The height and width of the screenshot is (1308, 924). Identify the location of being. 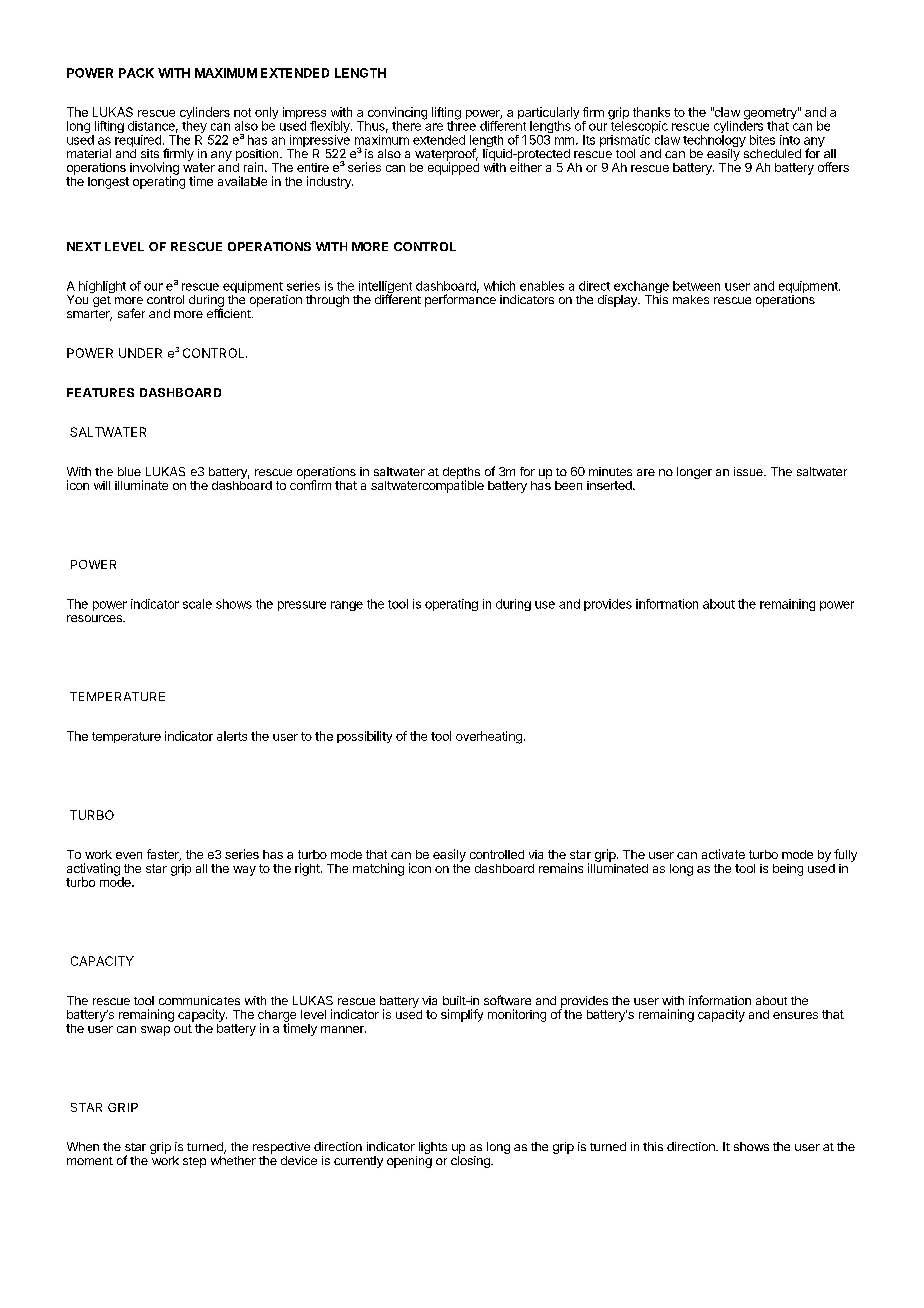
(788, 870).
